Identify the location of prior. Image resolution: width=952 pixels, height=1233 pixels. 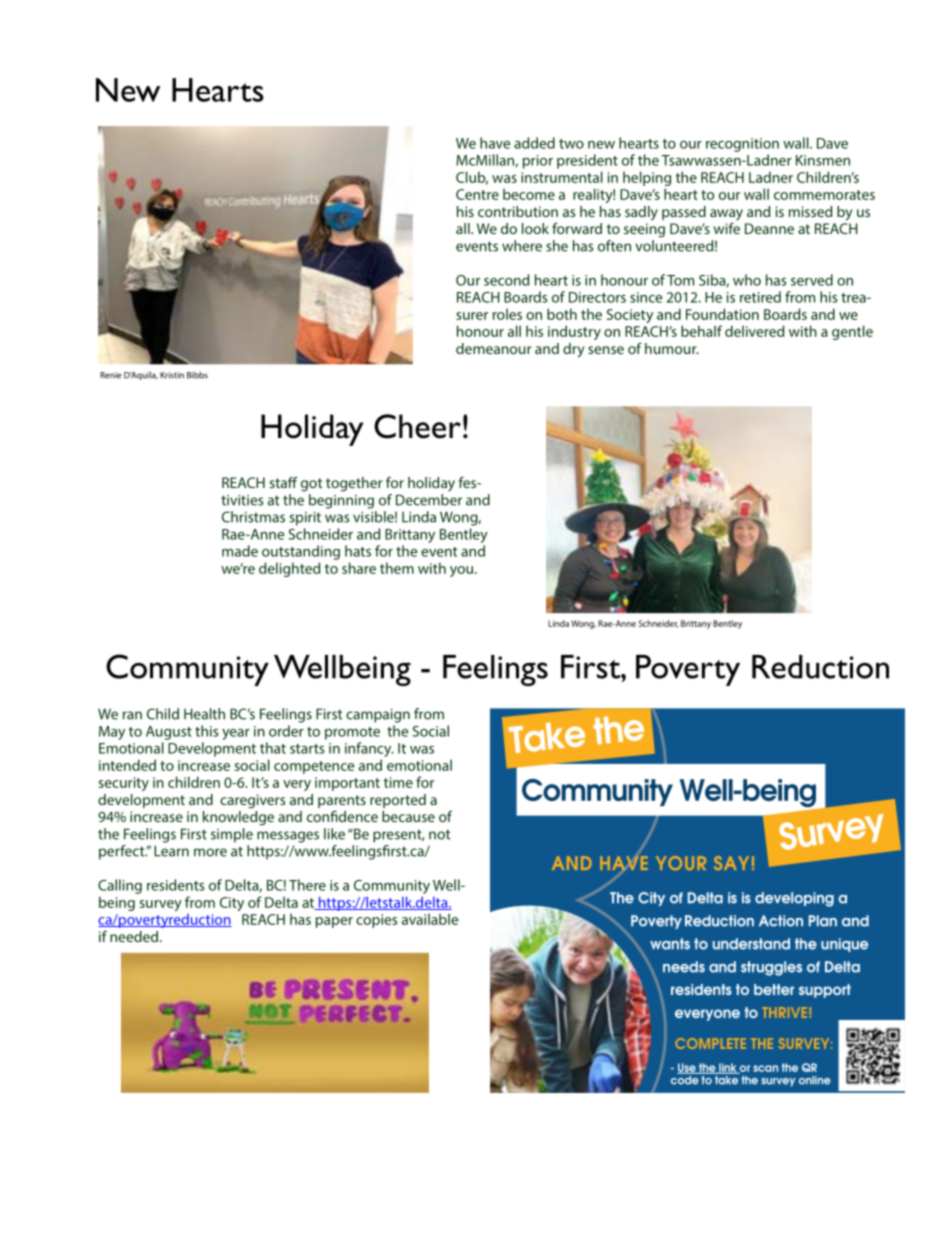
(538, 162).
